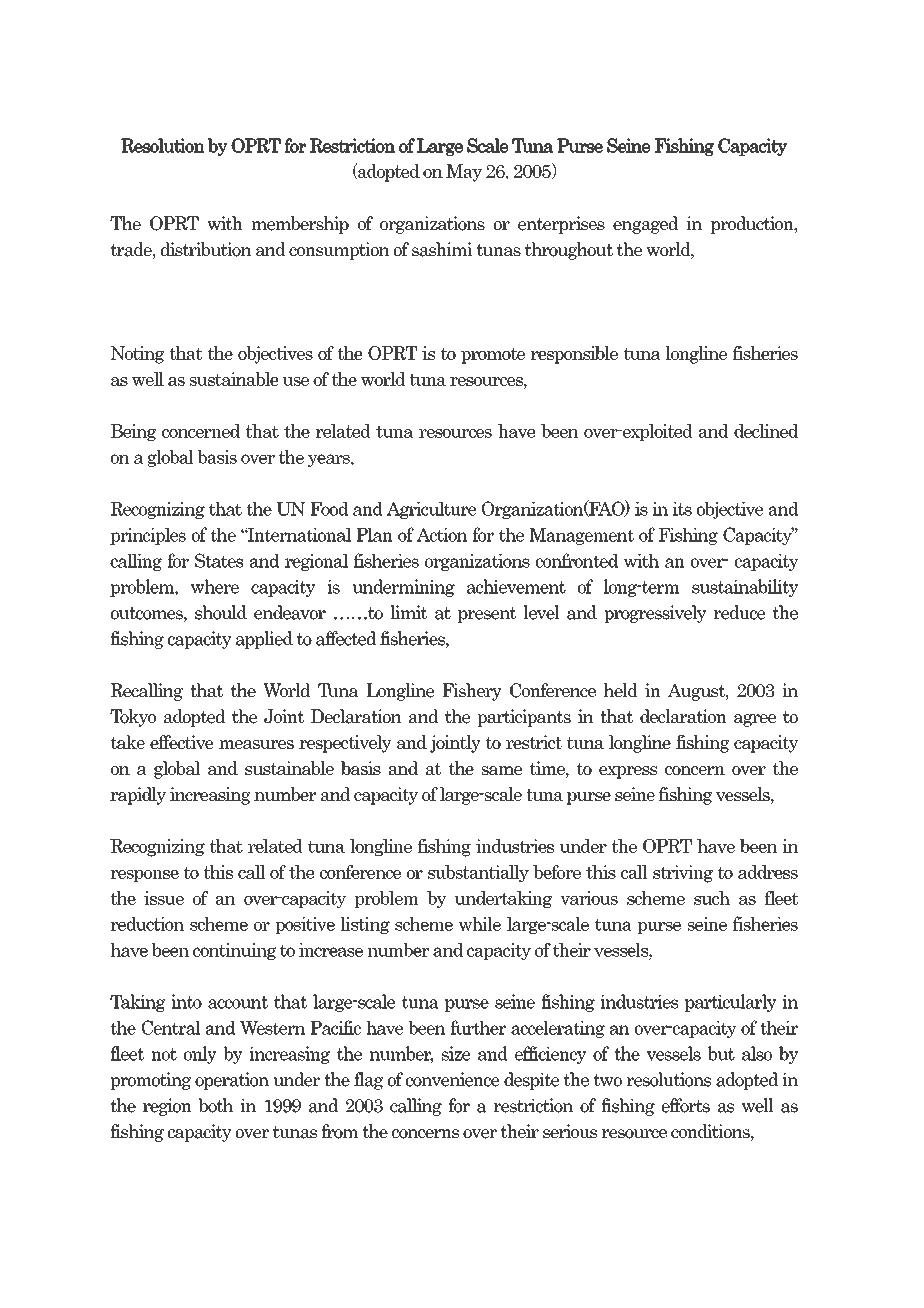 This page has width=924, height=1308. What do you see at coordinates (464, 173) in the page?
I see `May` at bounding box center [464, 173].
